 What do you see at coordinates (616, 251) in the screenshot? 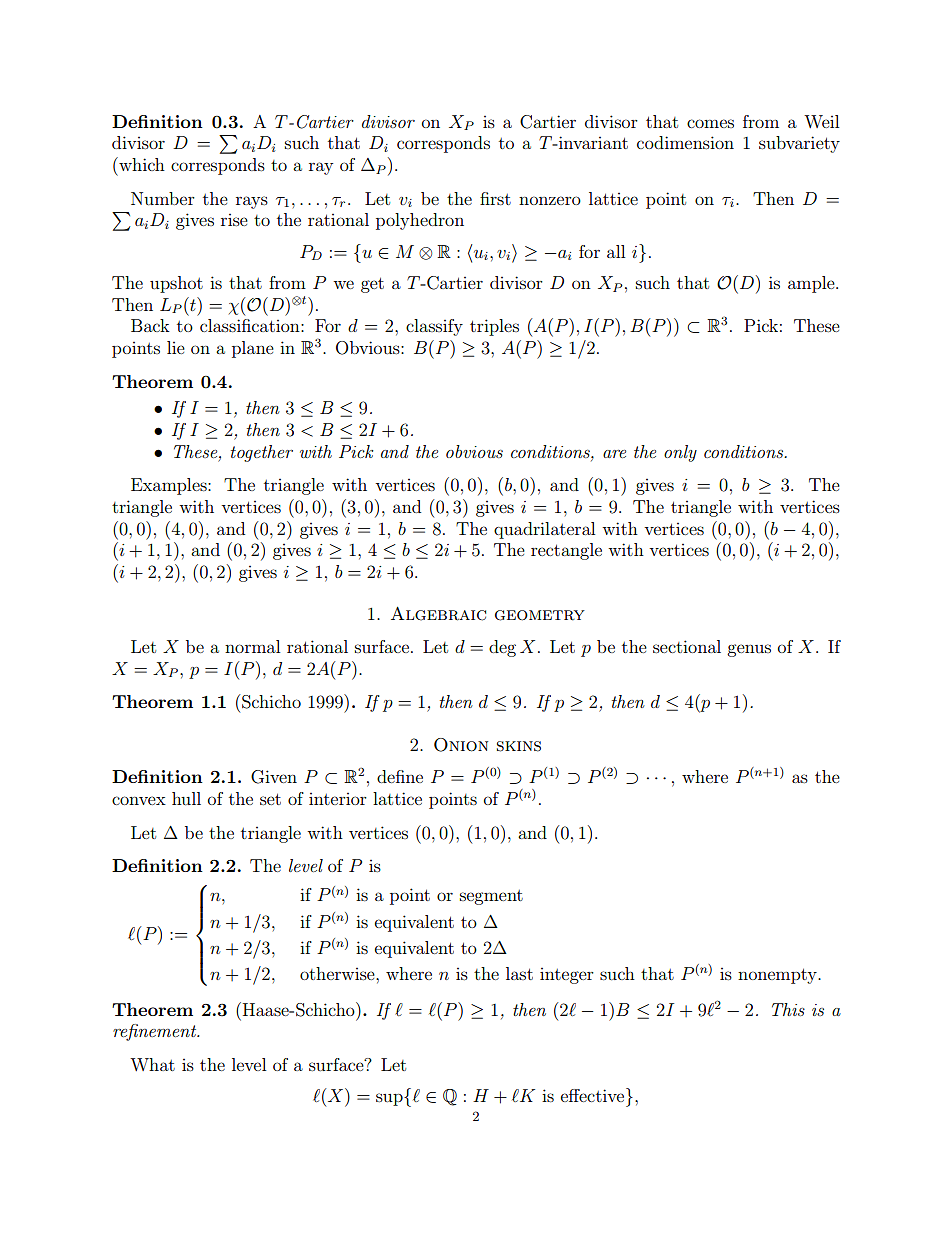
I see `all` at bounding box center [616, 251].
